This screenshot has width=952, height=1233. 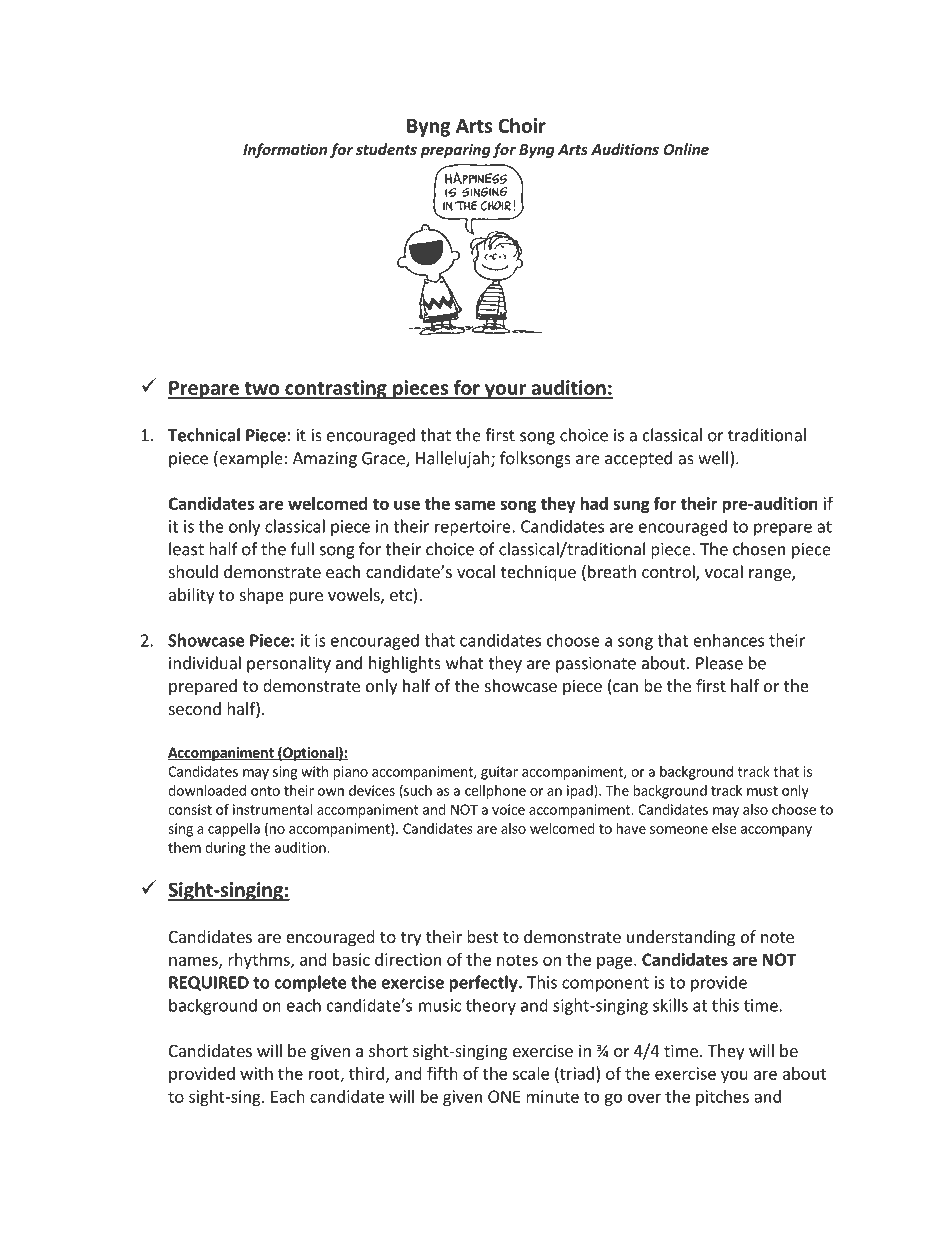 What do you see at coordinates (681, 938) in the screenshot?
I see `understanding` at bounding box center [681, 938].
